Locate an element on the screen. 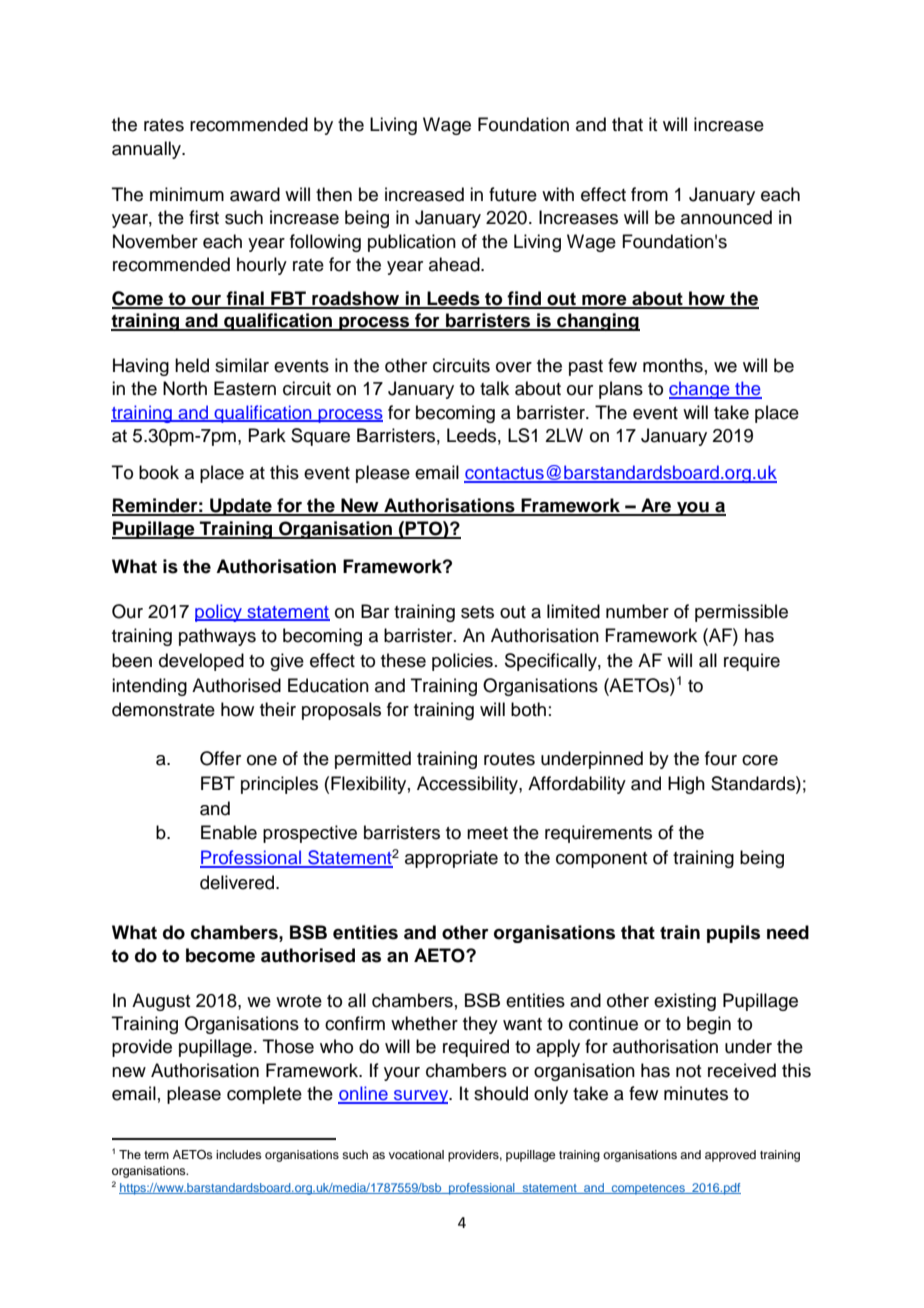  includes is located at coordinates (239, 1154).
